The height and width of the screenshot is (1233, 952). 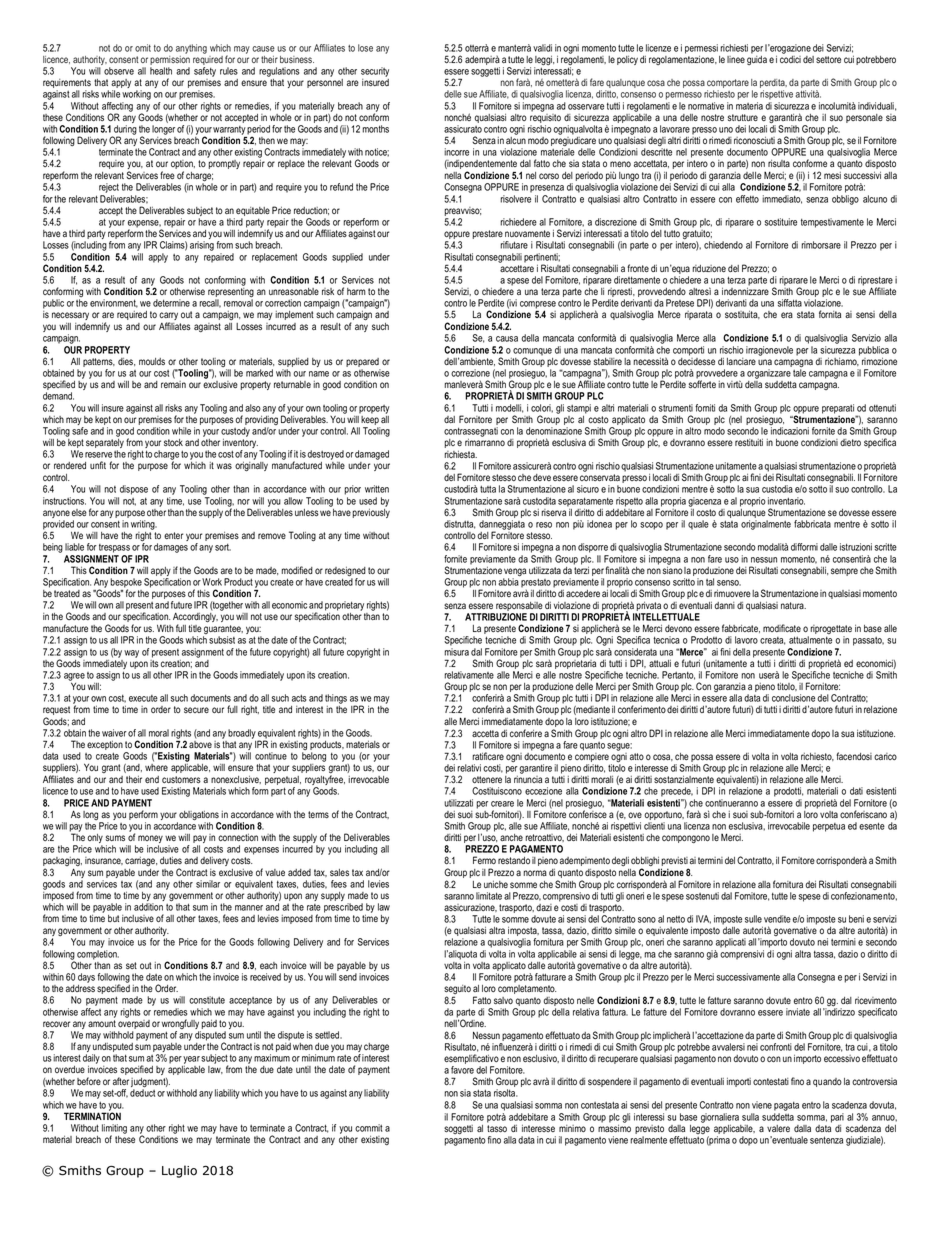 What do you see at coordinates (773, 85) in the screenshot?
I see `perdita` at bounding box center [773, 85].
